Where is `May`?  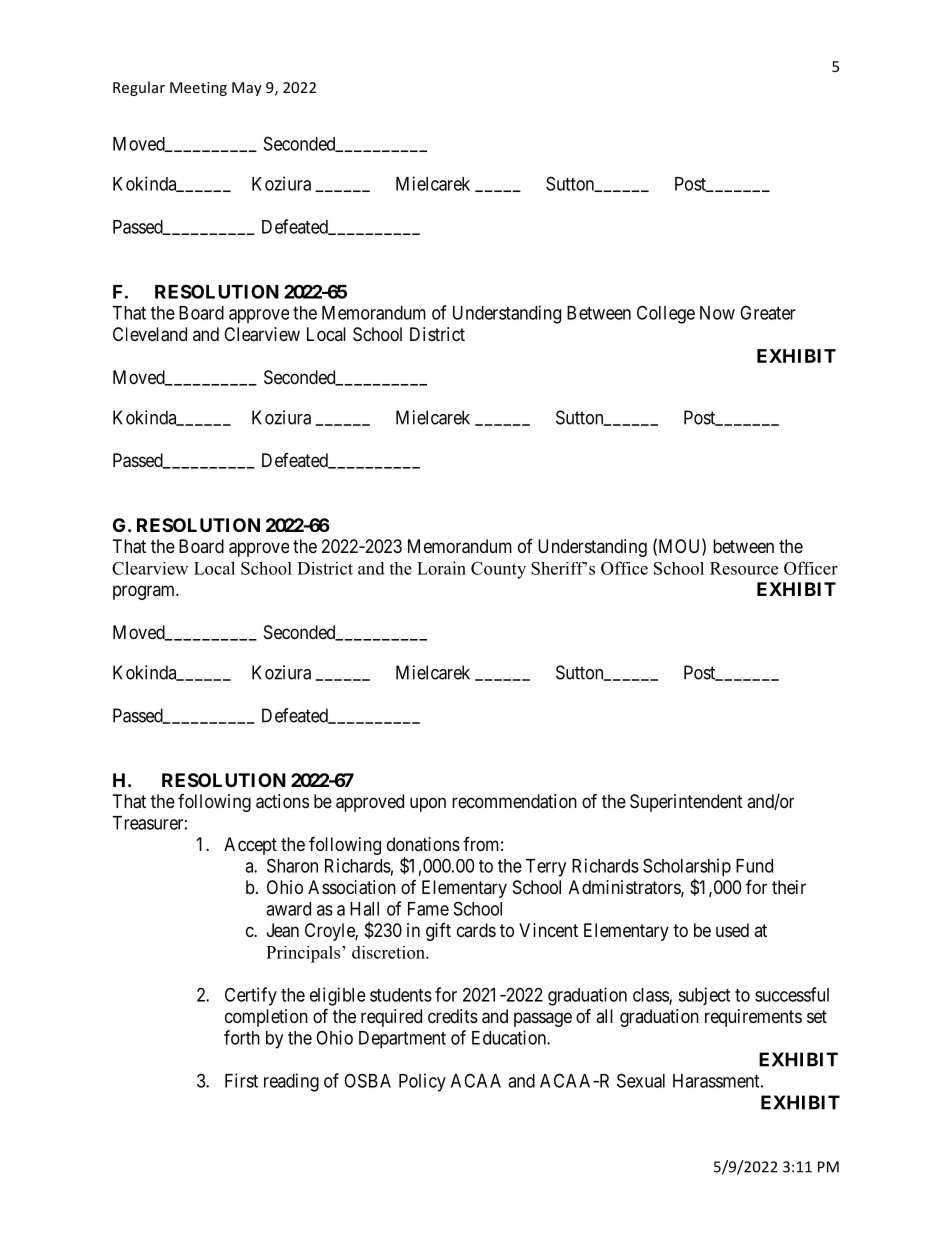 May is located at coordinates (247, 89).
